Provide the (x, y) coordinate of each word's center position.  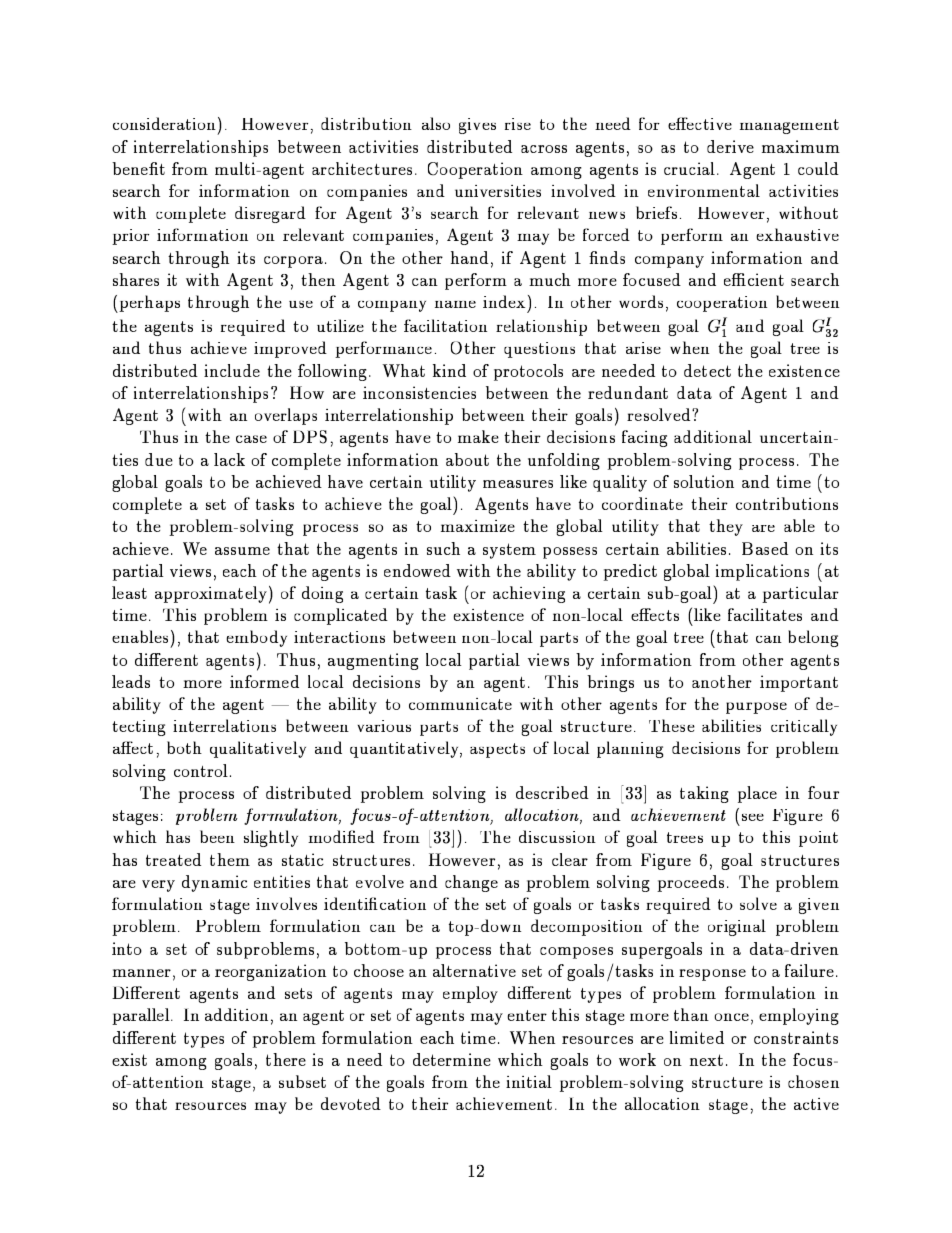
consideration (164, 123)
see (753, 817)
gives (477, 126)
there (286, 1059)
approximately (211, 594)
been (217, 836)
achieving (529, 594)
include (232, 370)
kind (449, 370)
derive (730, 146)
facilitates (765, 614)
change (471, 883)
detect (707, 370)
